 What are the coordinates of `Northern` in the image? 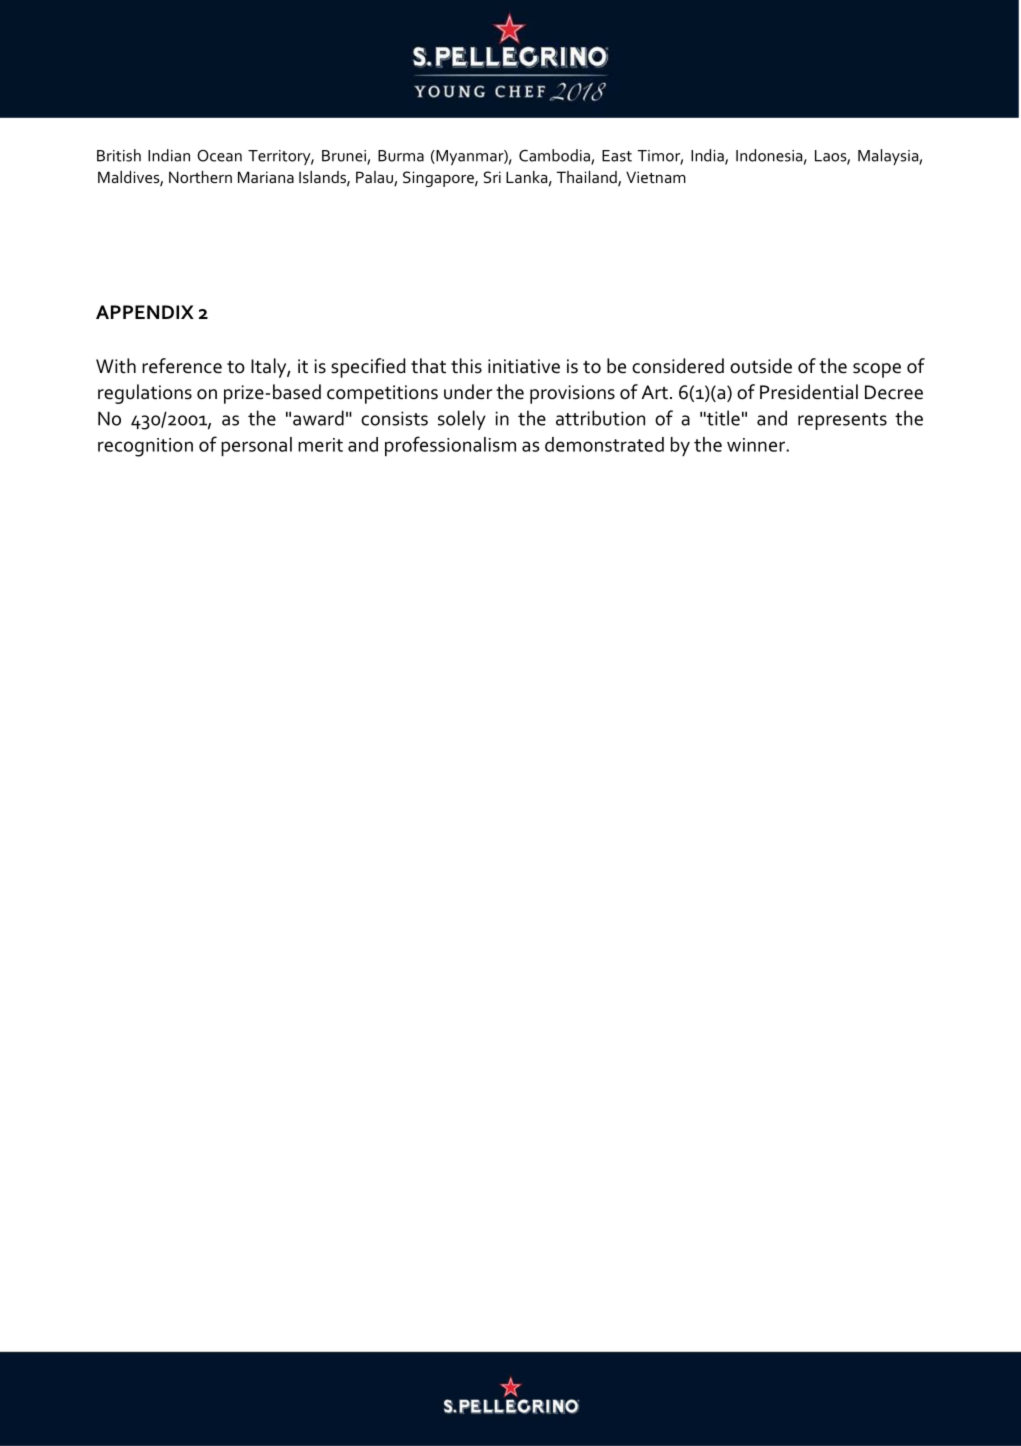 It's located at (200, 177).
